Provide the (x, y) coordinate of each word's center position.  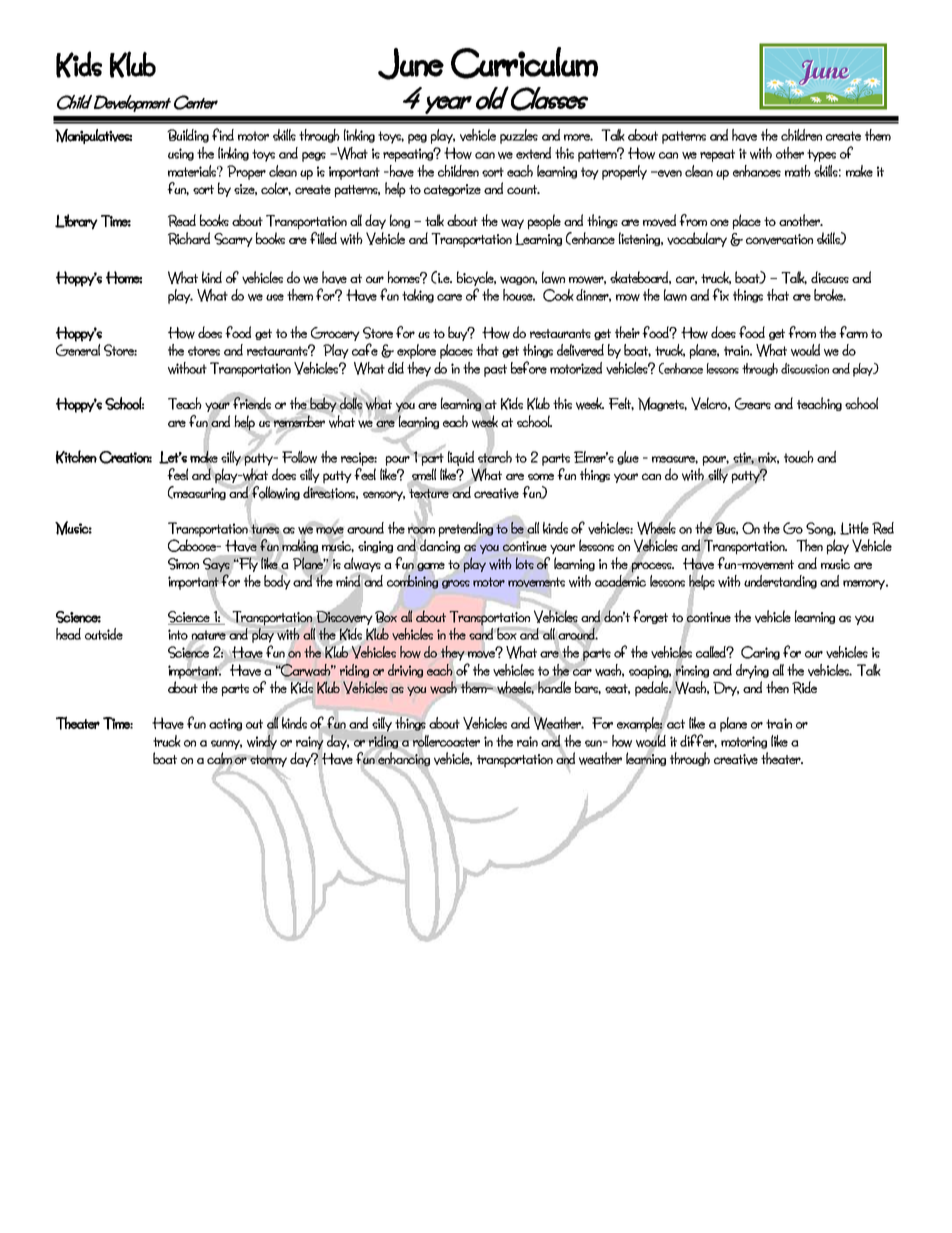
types (821, 155)
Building (188, 136)
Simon (183, 564)
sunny (226, 745)
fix (720, 294)
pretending (467, 530)
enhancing (403, 759)
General (78, 350)
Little (854, 528)
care (449, 297)
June (411, 64)
